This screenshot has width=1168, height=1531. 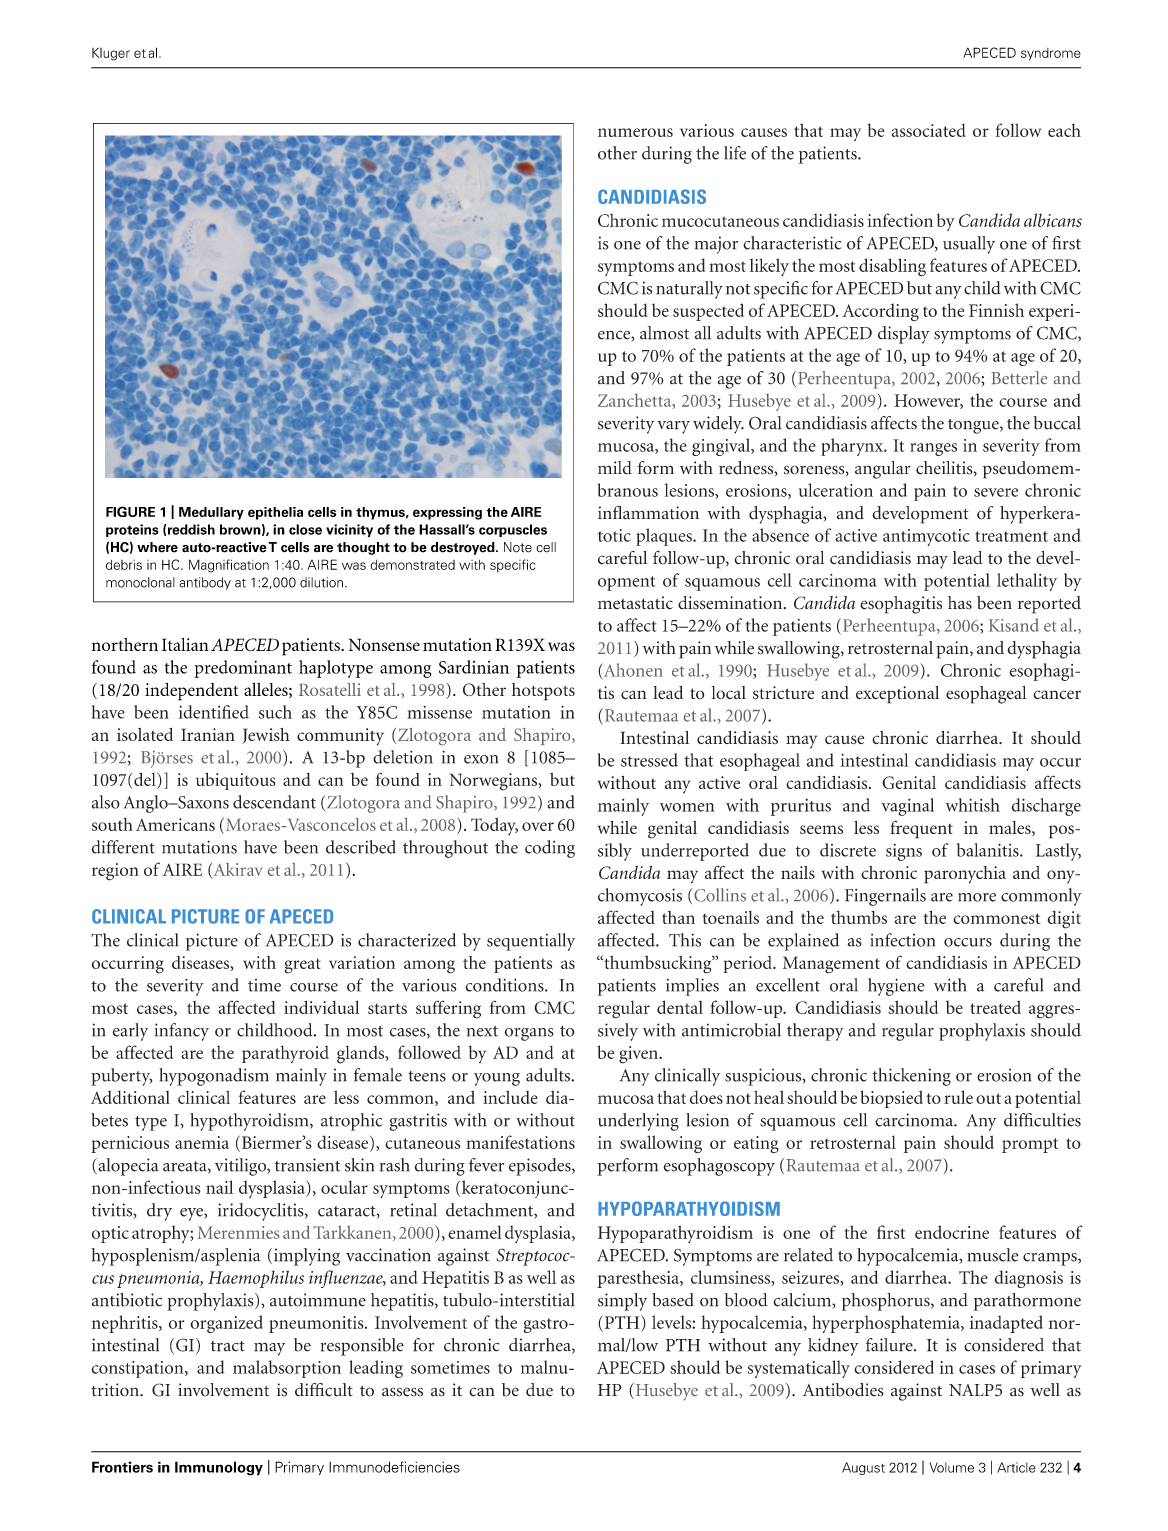 What do you see at coordinates (929, 130) in the screenshot?
I see `associated` at bounding box center [929, 130].
